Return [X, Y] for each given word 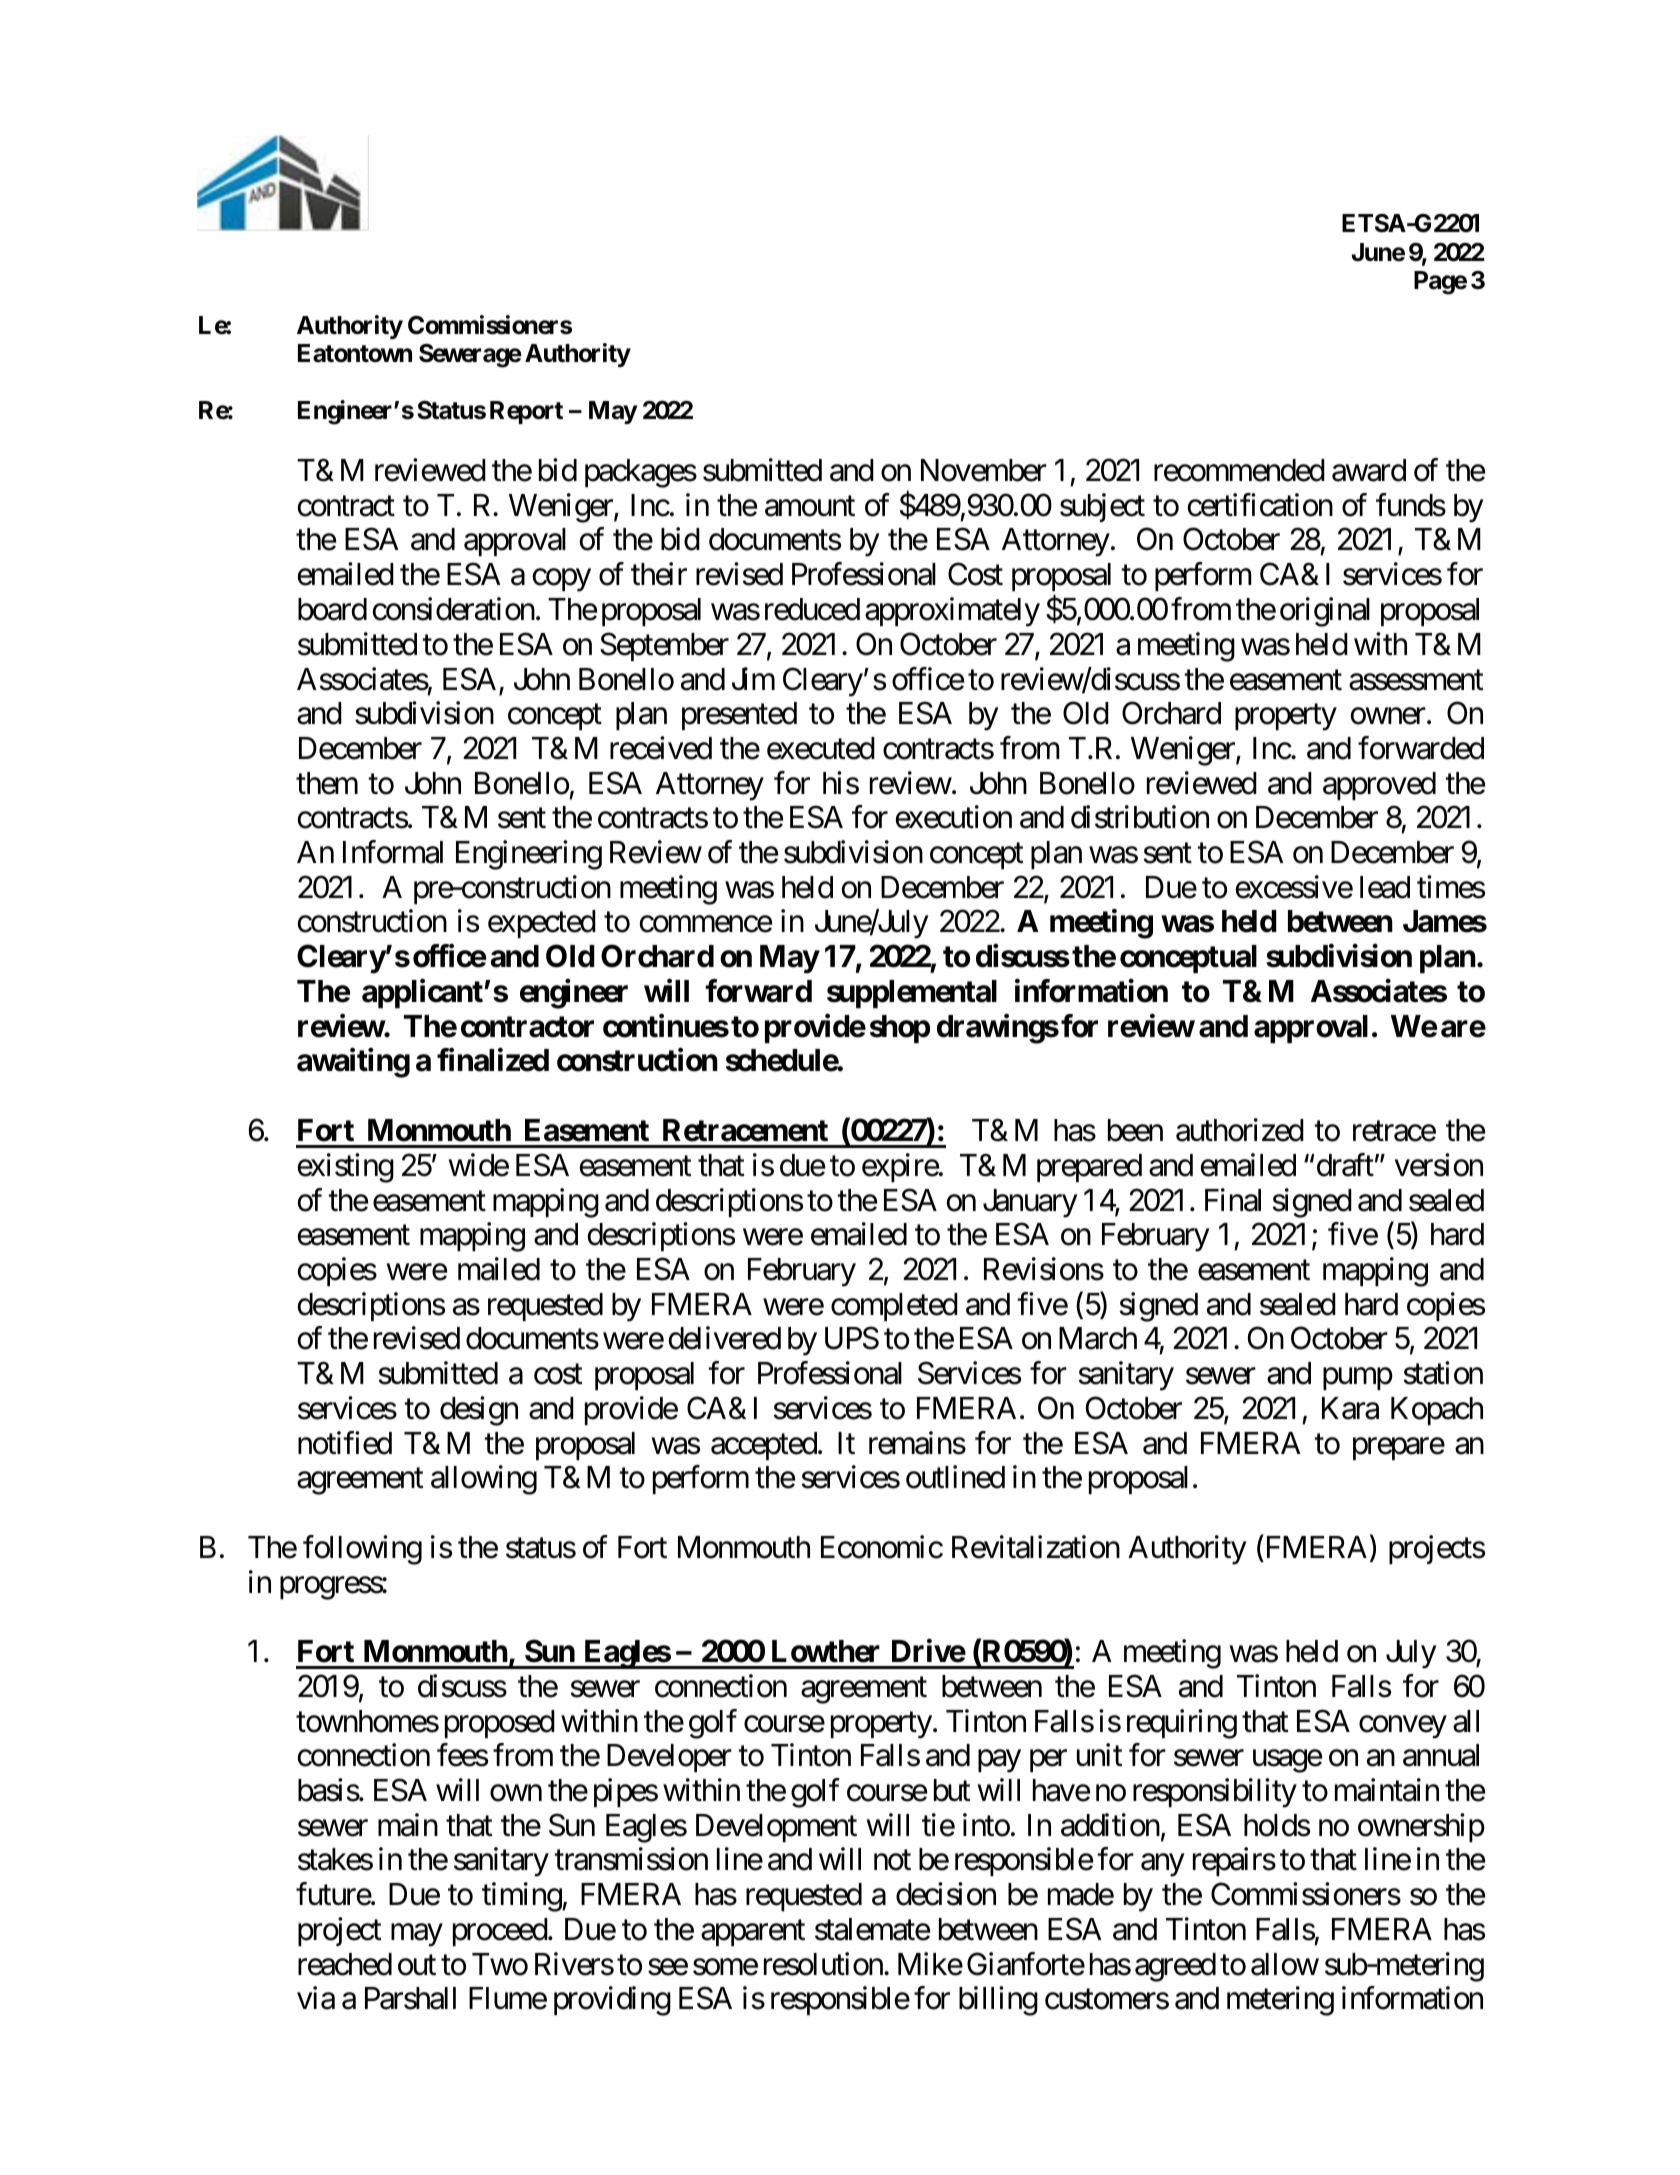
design [479, 1411]
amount [810, 506]
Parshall [410, 1998]
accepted [764, 1446]
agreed [1175, 1967]
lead [1385, 887]
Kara [1350, 1408]
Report [526, 412]
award [1369, 470]
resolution [823, 1964]
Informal [393, 852]
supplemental [912, 994]
